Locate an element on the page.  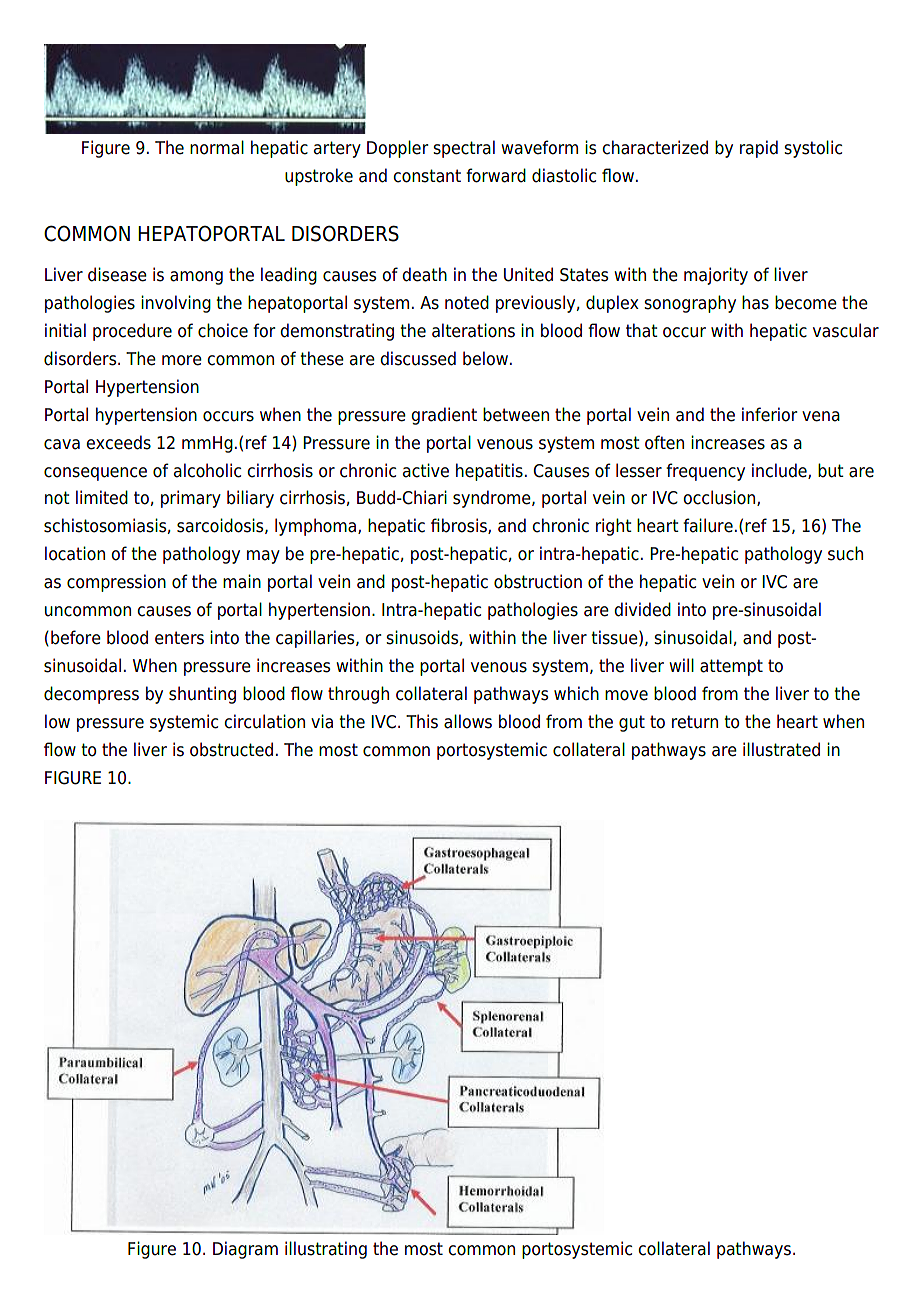
return is located at coordinates (695, 722).
